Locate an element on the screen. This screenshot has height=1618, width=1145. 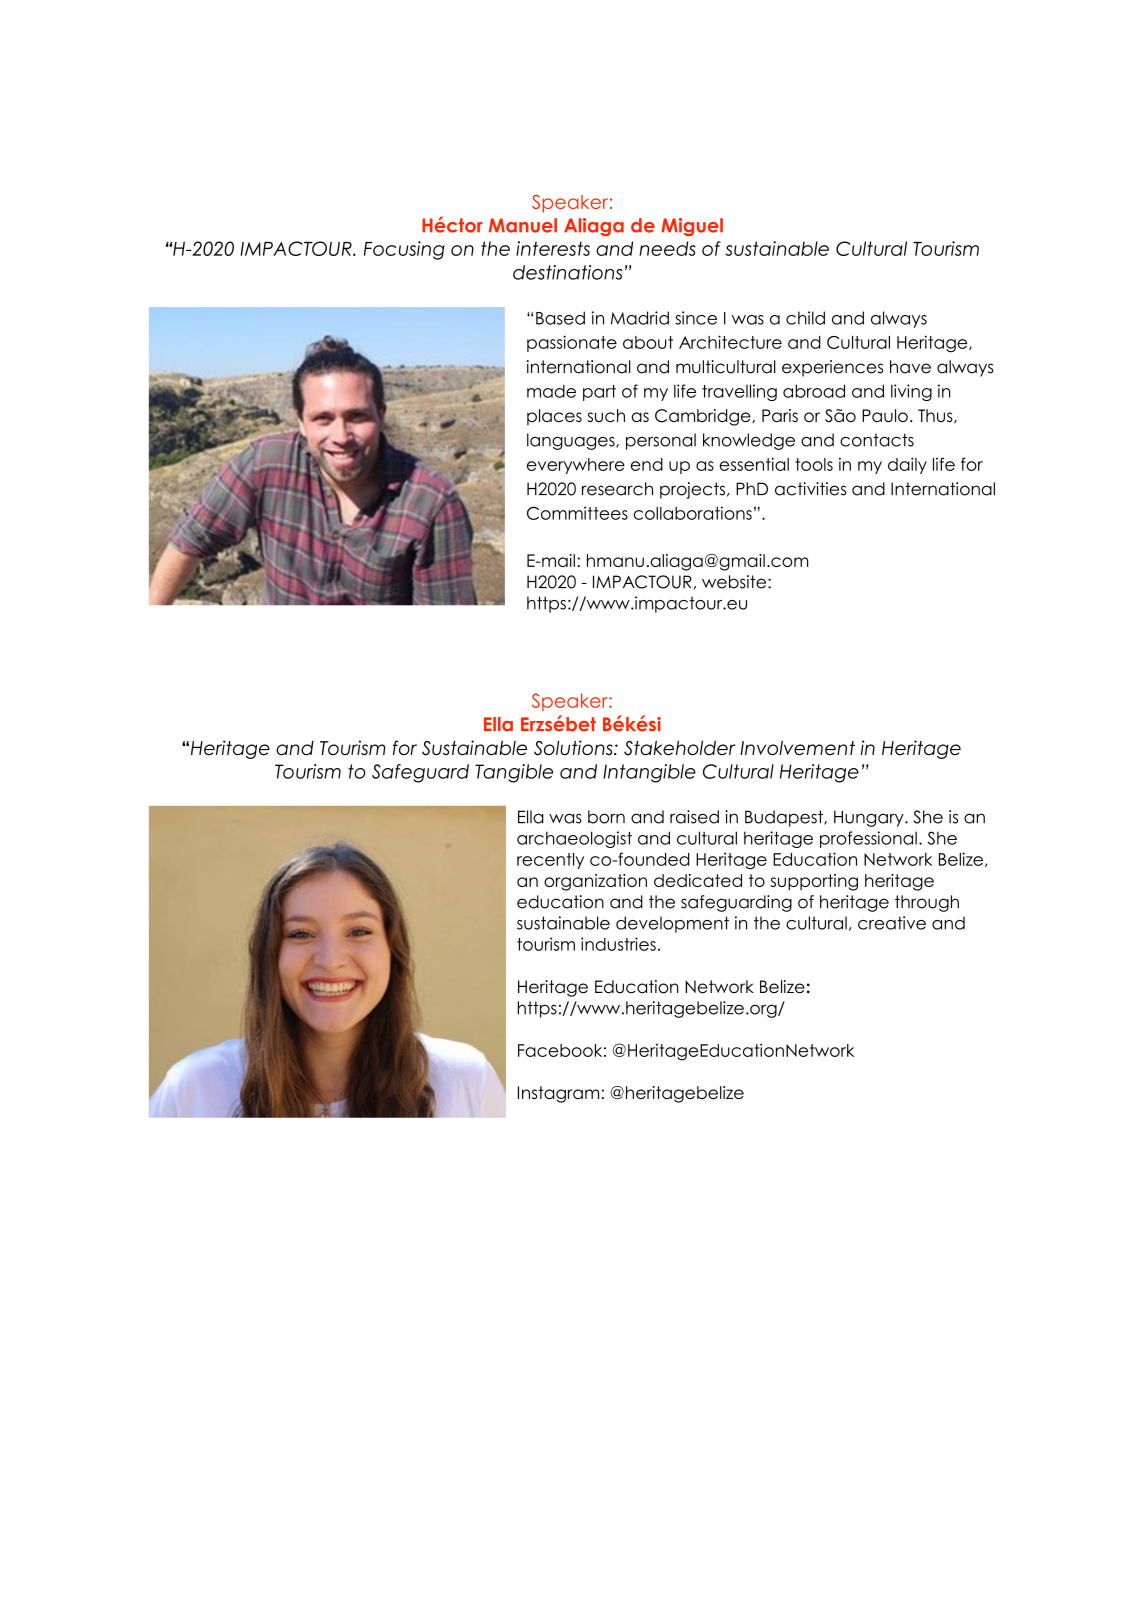
personal is located at coordinates (661, 441).
